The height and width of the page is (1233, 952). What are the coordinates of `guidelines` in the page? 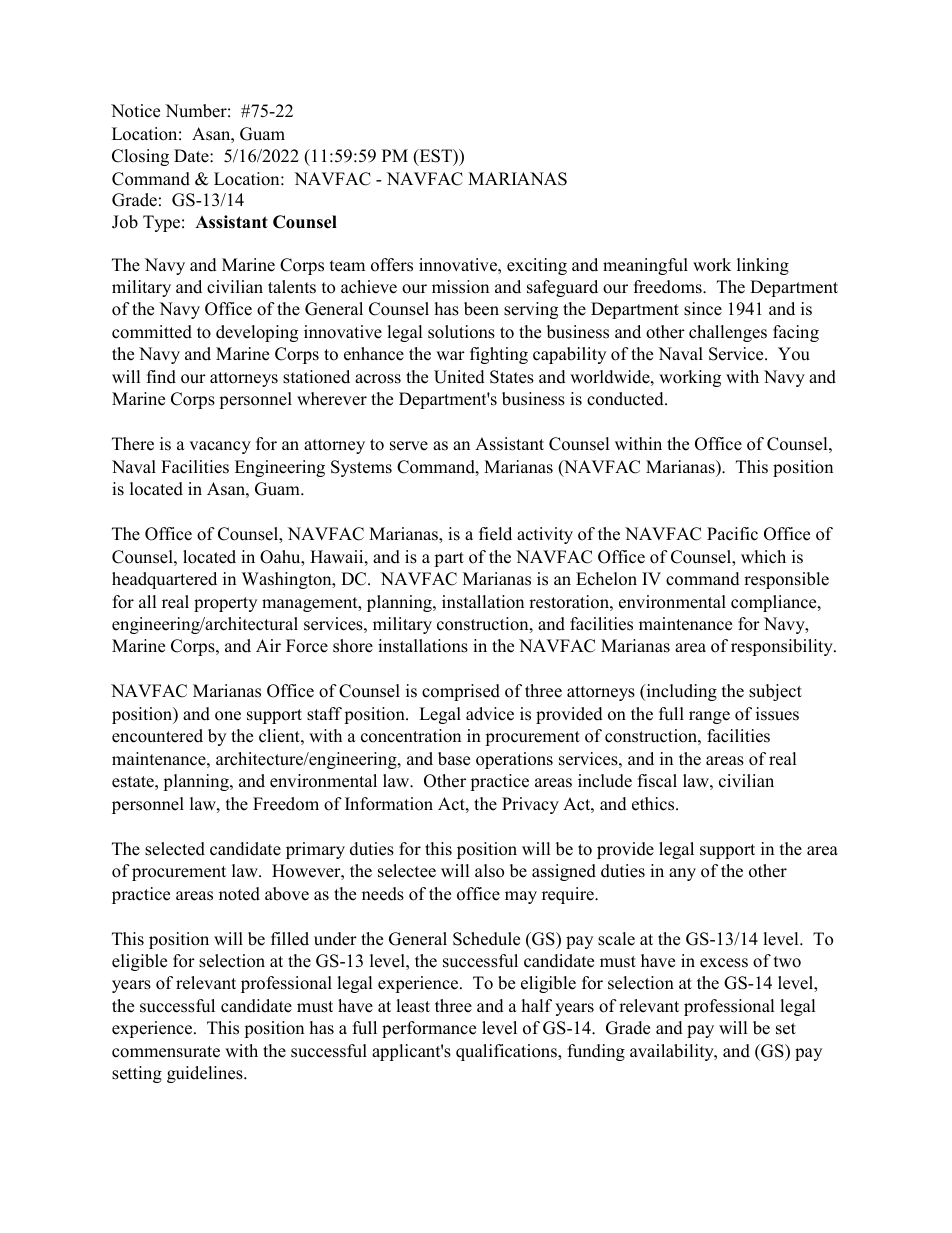 It's located at (206, 1074).
